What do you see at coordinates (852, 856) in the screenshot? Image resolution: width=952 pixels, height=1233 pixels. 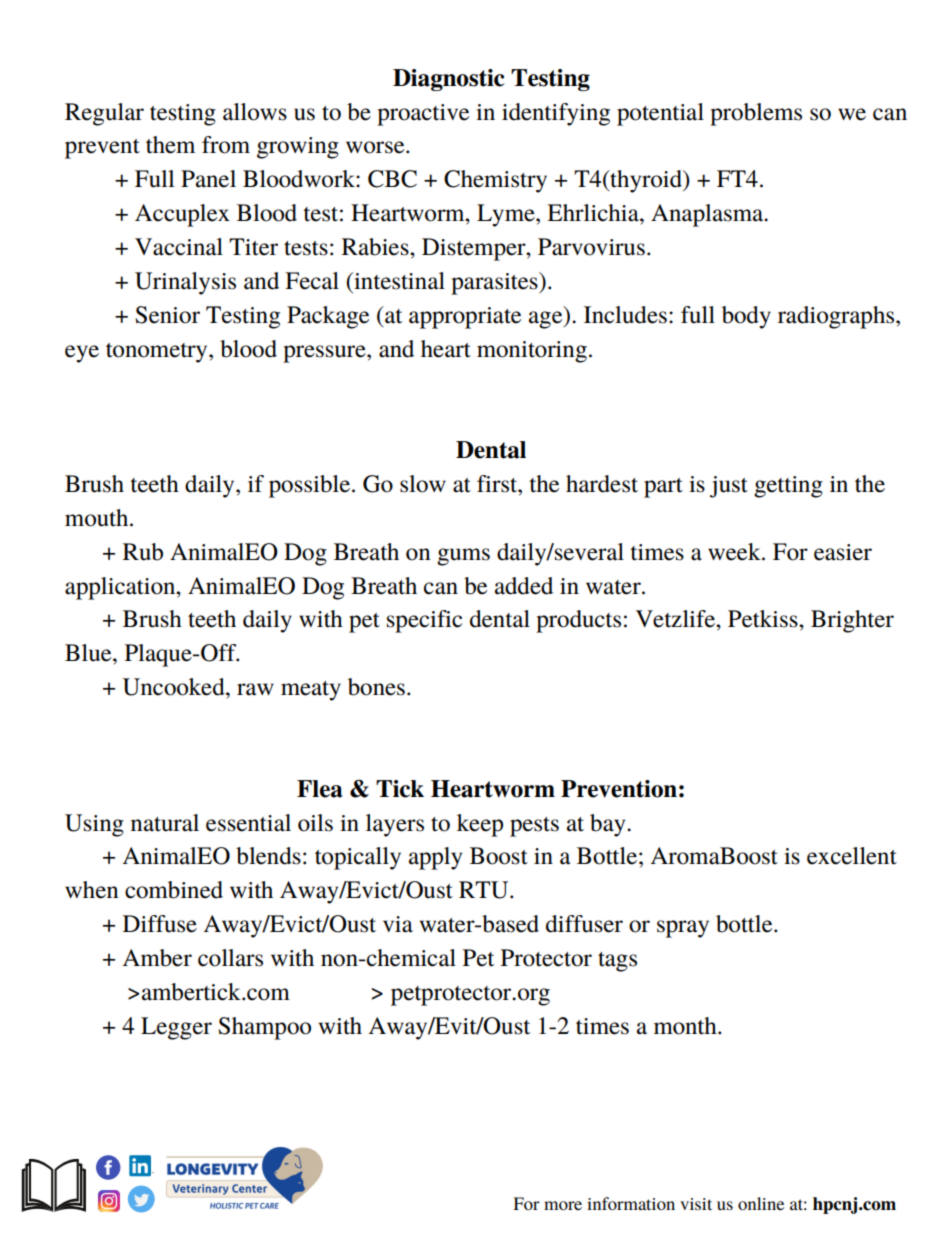 I see `excellent` at bounding box center [852, 856].
